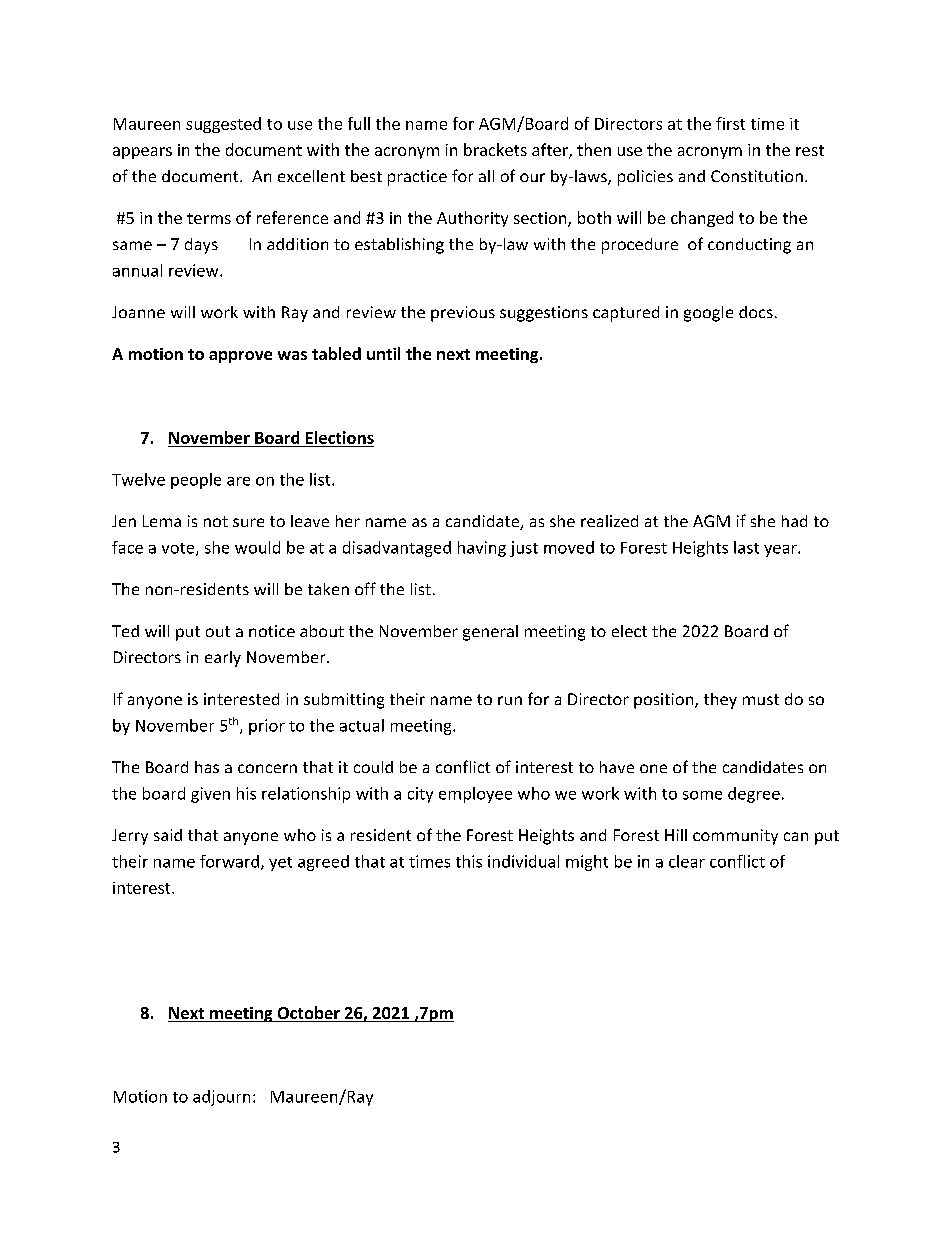  Describe the element at coordinates (475, 795) in the page. I see `employee` at that location.
